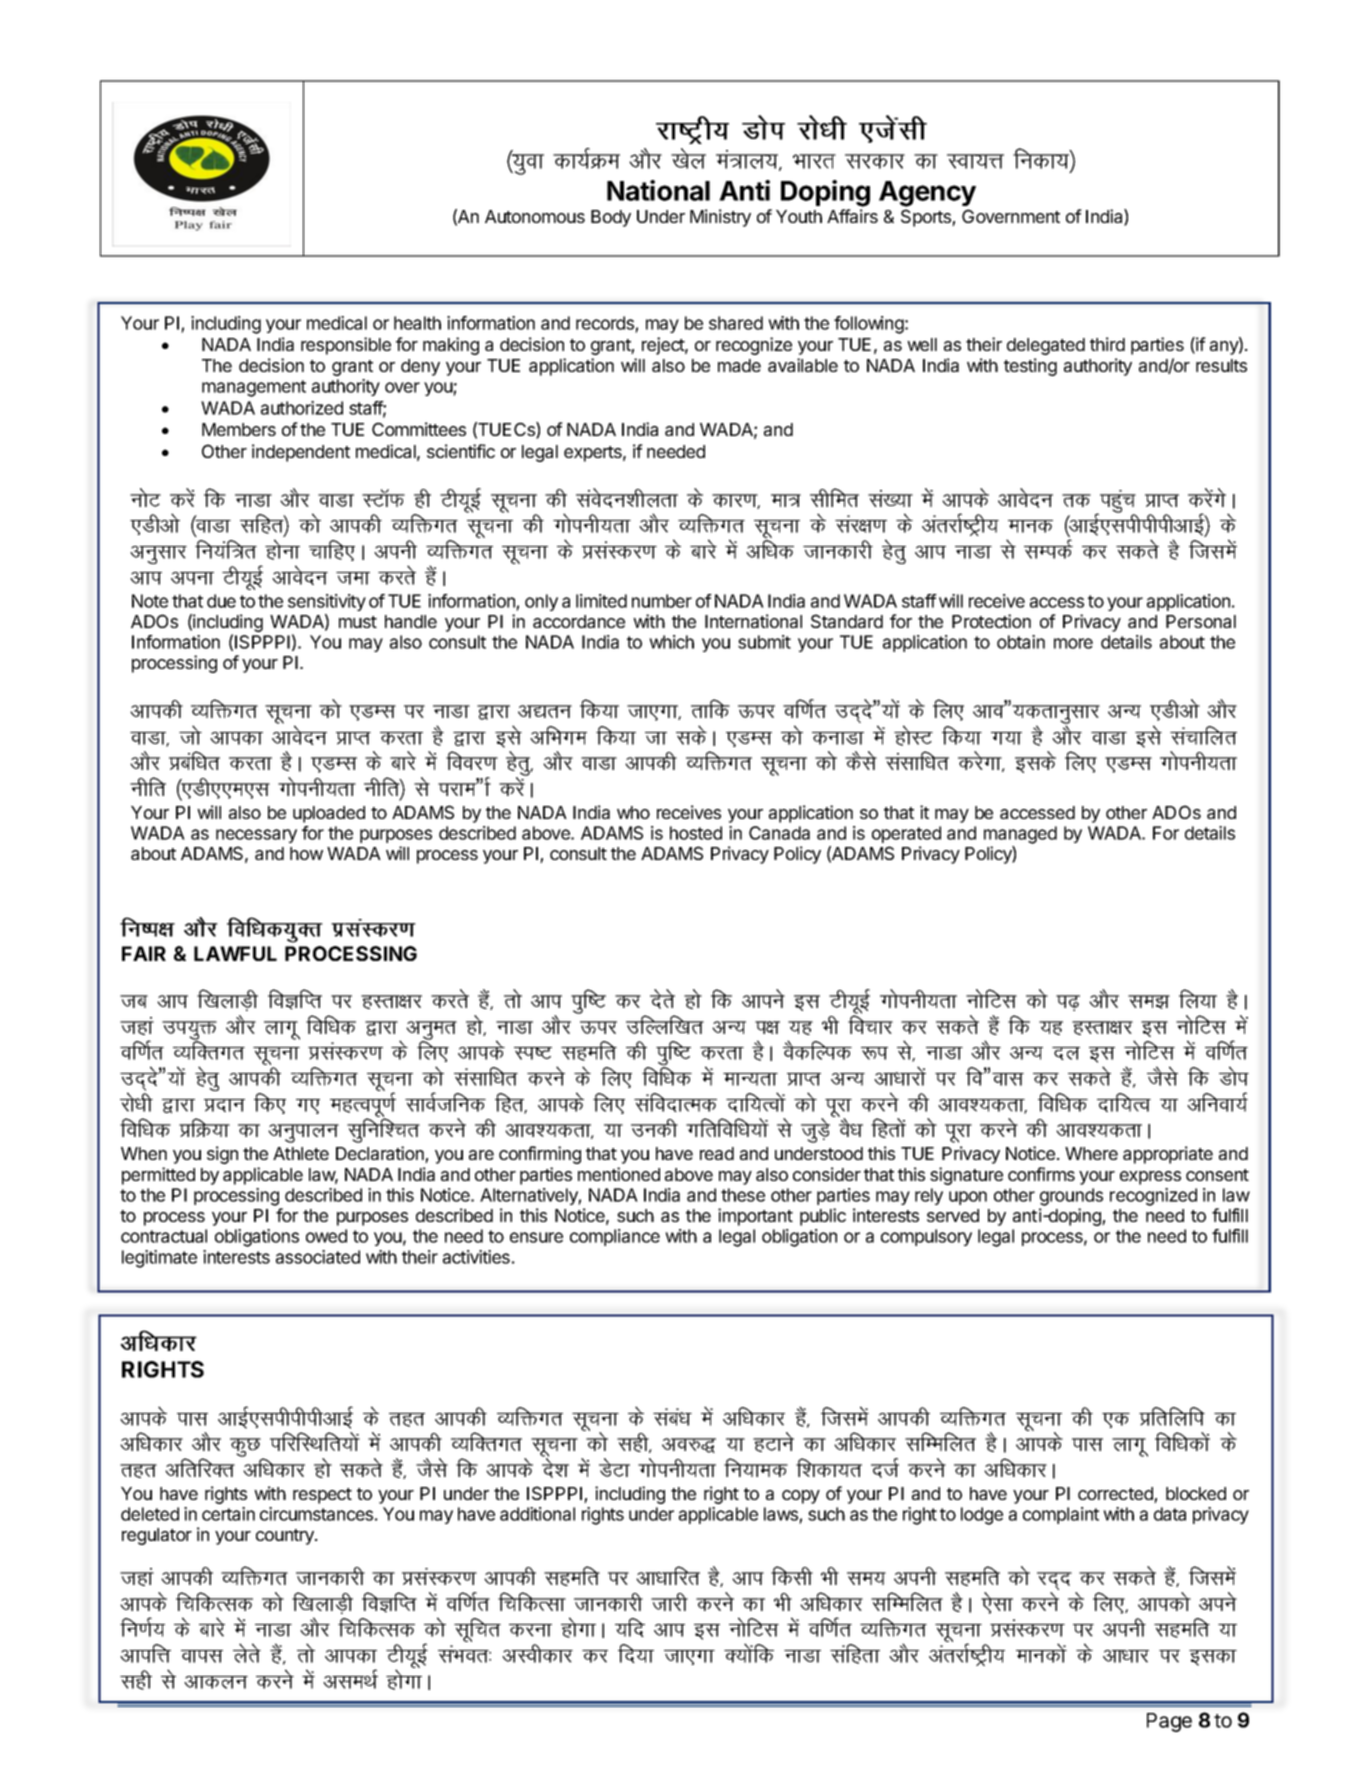 The image size is (1369, 1772). What do you see at coordinates (781, 1514) in the screenshot?
I see `laws` at bounding box center [781, 1514].
